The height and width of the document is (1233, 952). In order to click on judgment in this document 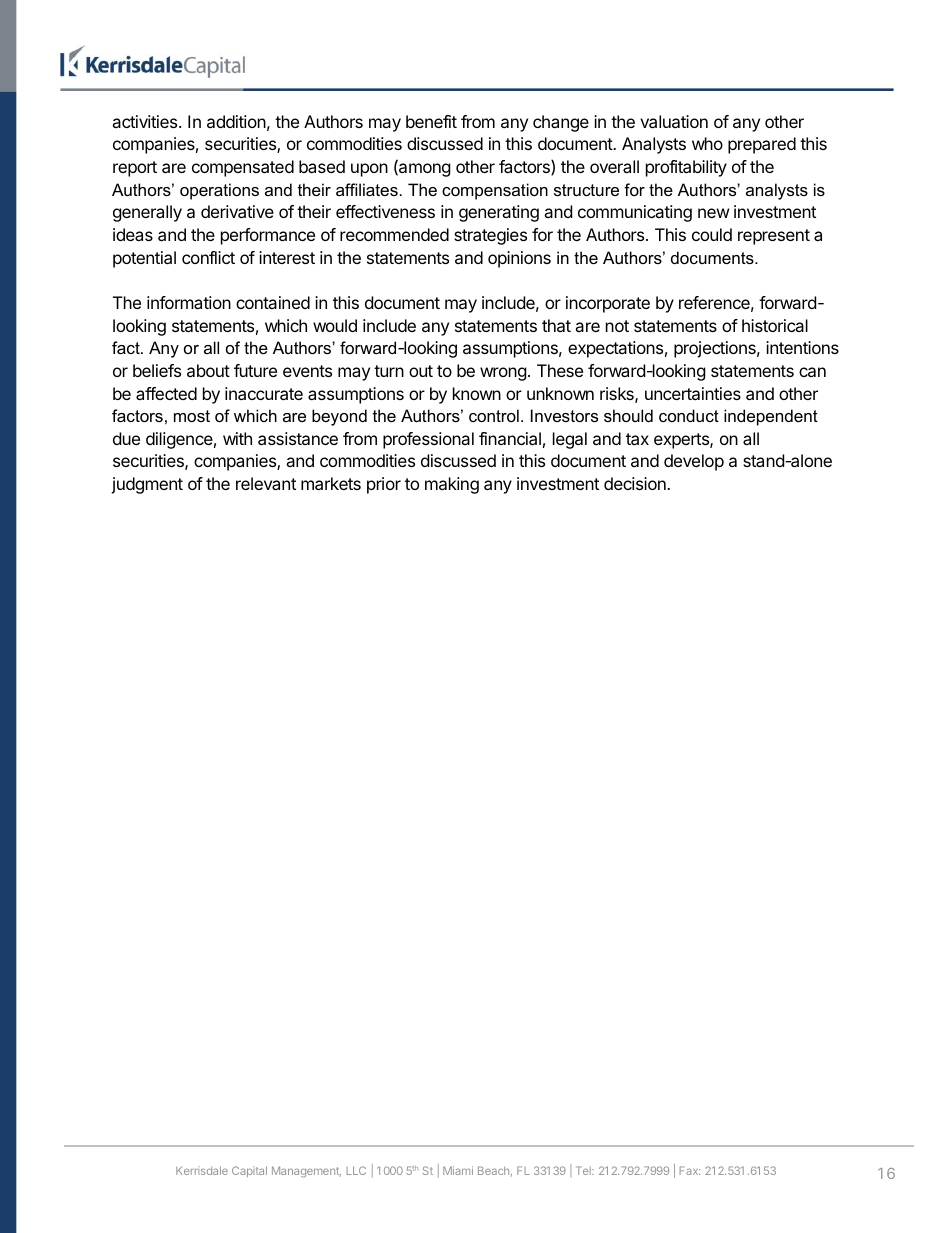, I will do `click(147, 485)`.
